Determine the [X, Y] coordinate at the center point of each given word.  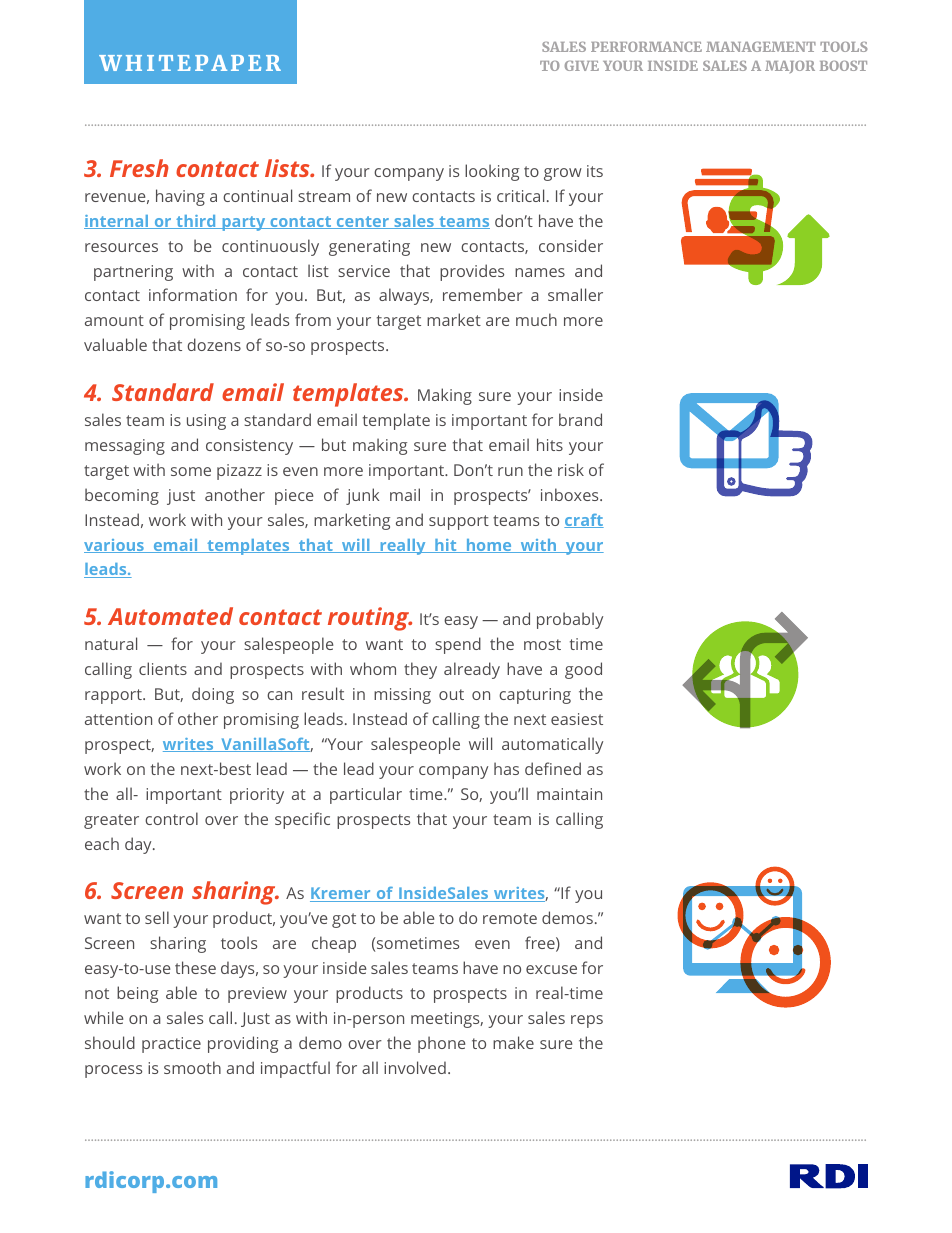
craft [584, 521]
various [115, 546]
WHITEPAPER [190, 63]
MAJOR [790, 67]
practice [171, 1045]
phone [441, 1044]
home [489, 546]
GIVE [582, 66]
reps [587, 1021]
